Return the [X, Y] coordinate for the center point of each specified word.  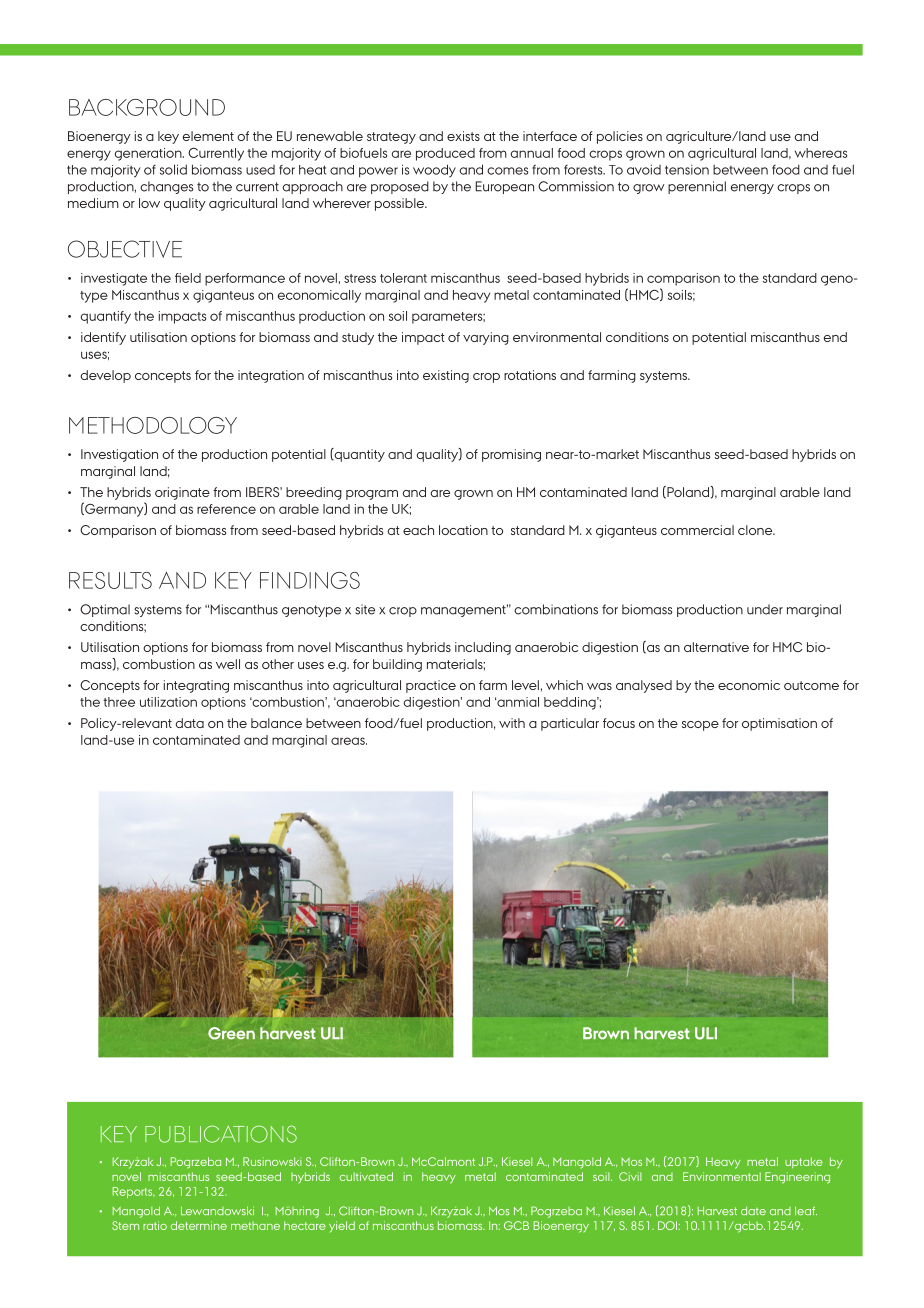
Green [231, 1033]
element [208, 136]
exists [463, 136]
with [512, 723]
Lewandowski [217, 1210]
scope [700, 726]
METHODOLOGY [153, 425]
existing [446, 376]
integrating [196, 686]
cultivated [366, 1176]
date [753, 1211]
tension [687, 170]
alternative [716, 647]
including [483, 648]
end [835, 337]
